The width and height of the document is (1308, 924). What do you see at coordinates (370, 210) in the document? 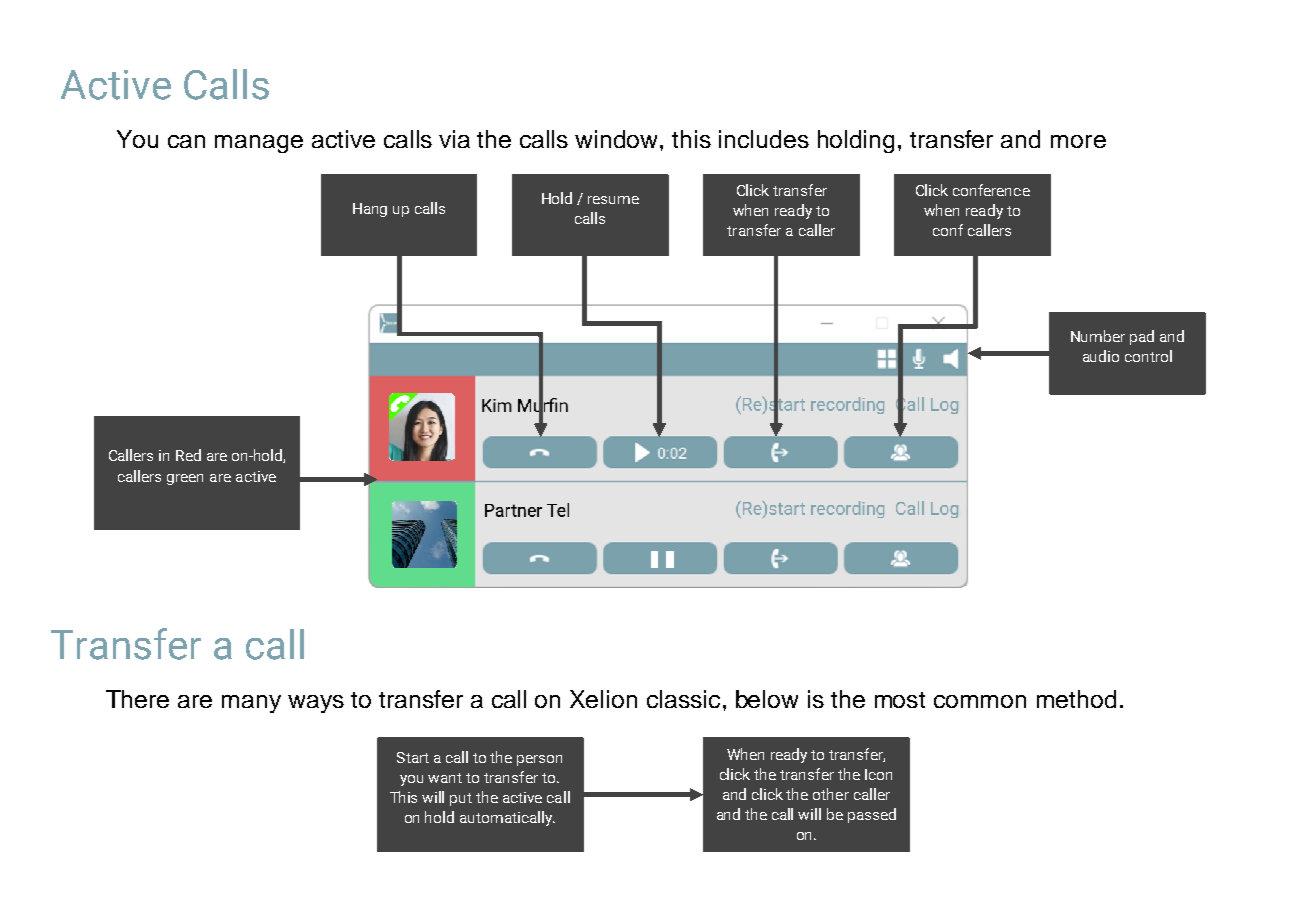
I see `Hang` at bounding box center [370, 210].
